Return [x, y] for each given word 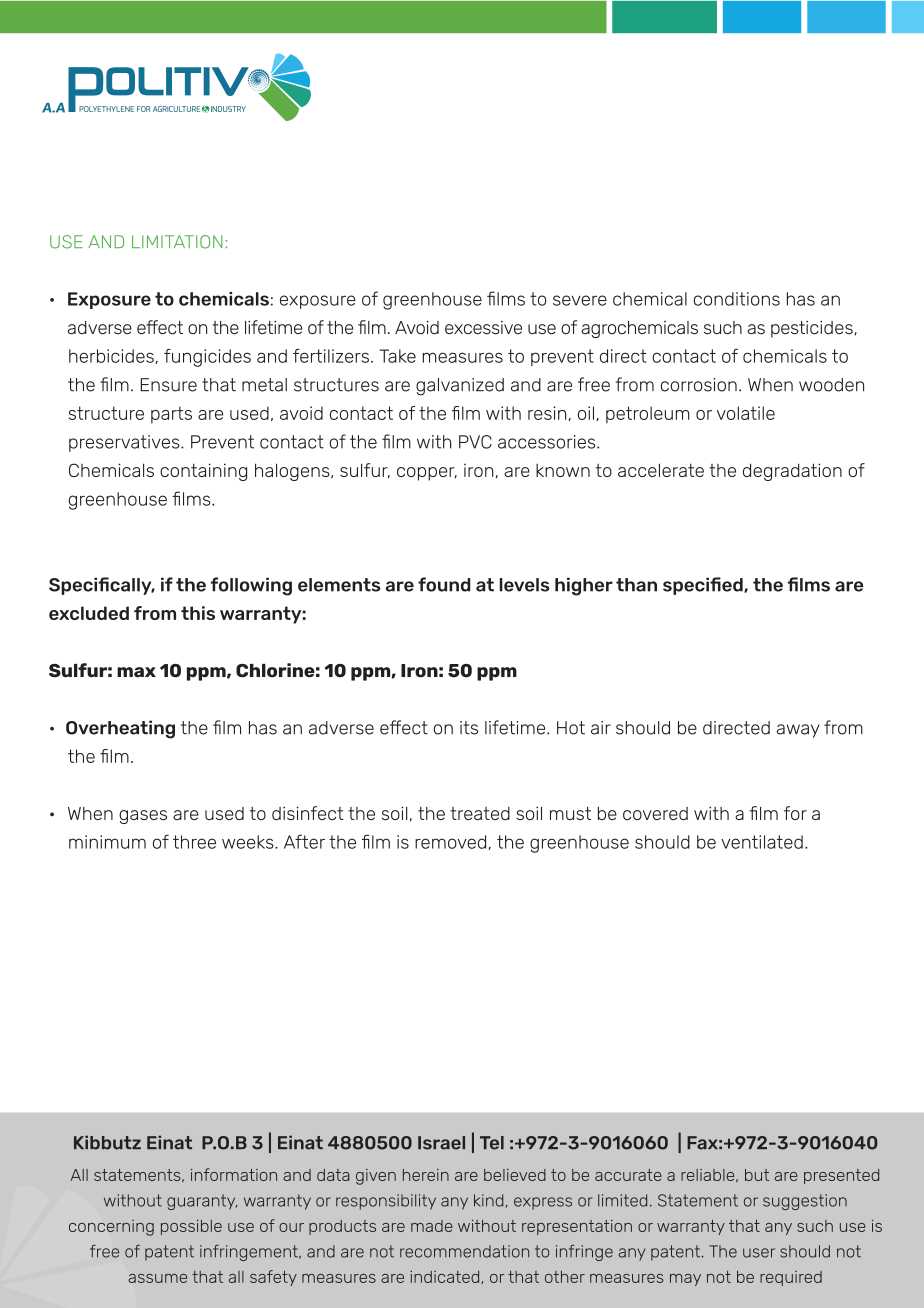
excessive [483, 328]
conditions [737, 299]
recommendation [464, 1251]
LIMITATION [177, 242]
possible [191, 1227]
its [469, 728]
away [798, 731]
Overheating [120, 729]
